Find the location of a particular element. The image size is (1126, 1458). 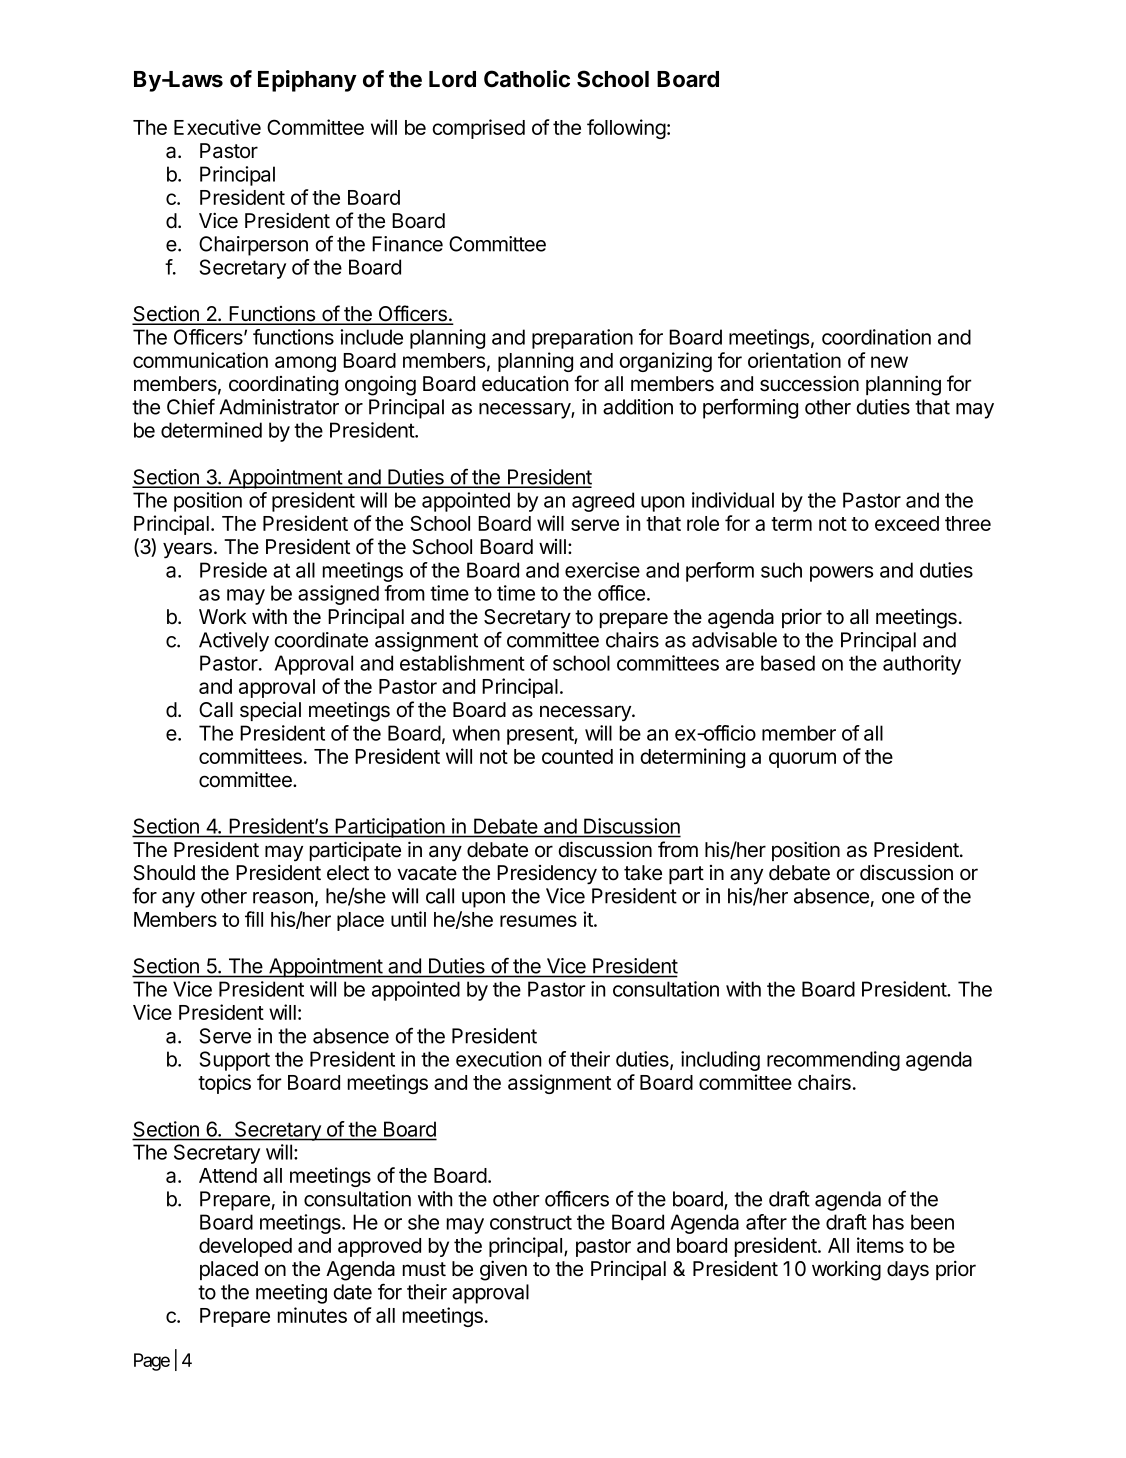

developed is located at coordinates (245, 1247).
